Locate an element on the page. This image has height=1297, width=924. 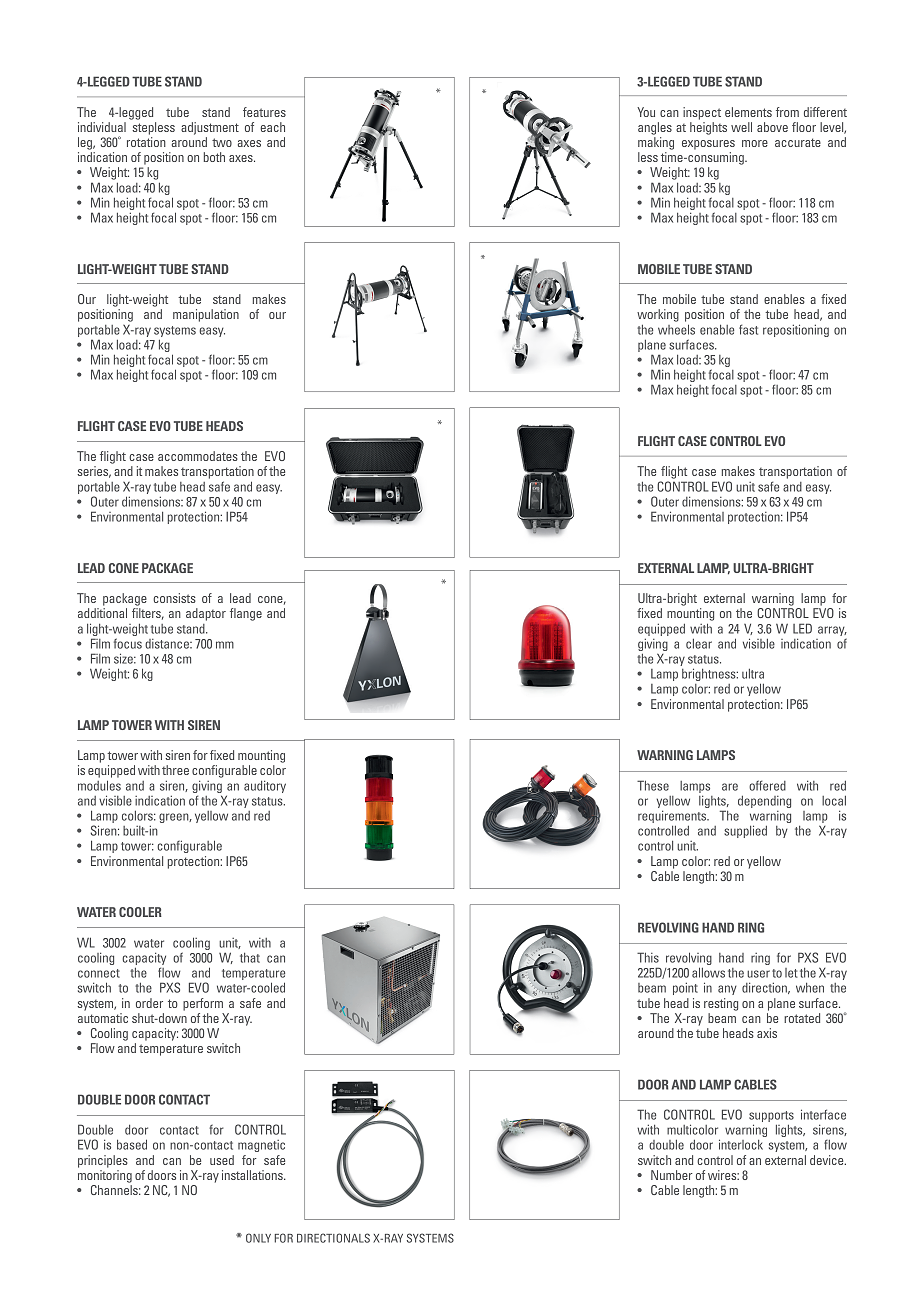
focus is located at coordinates (128, 643).
